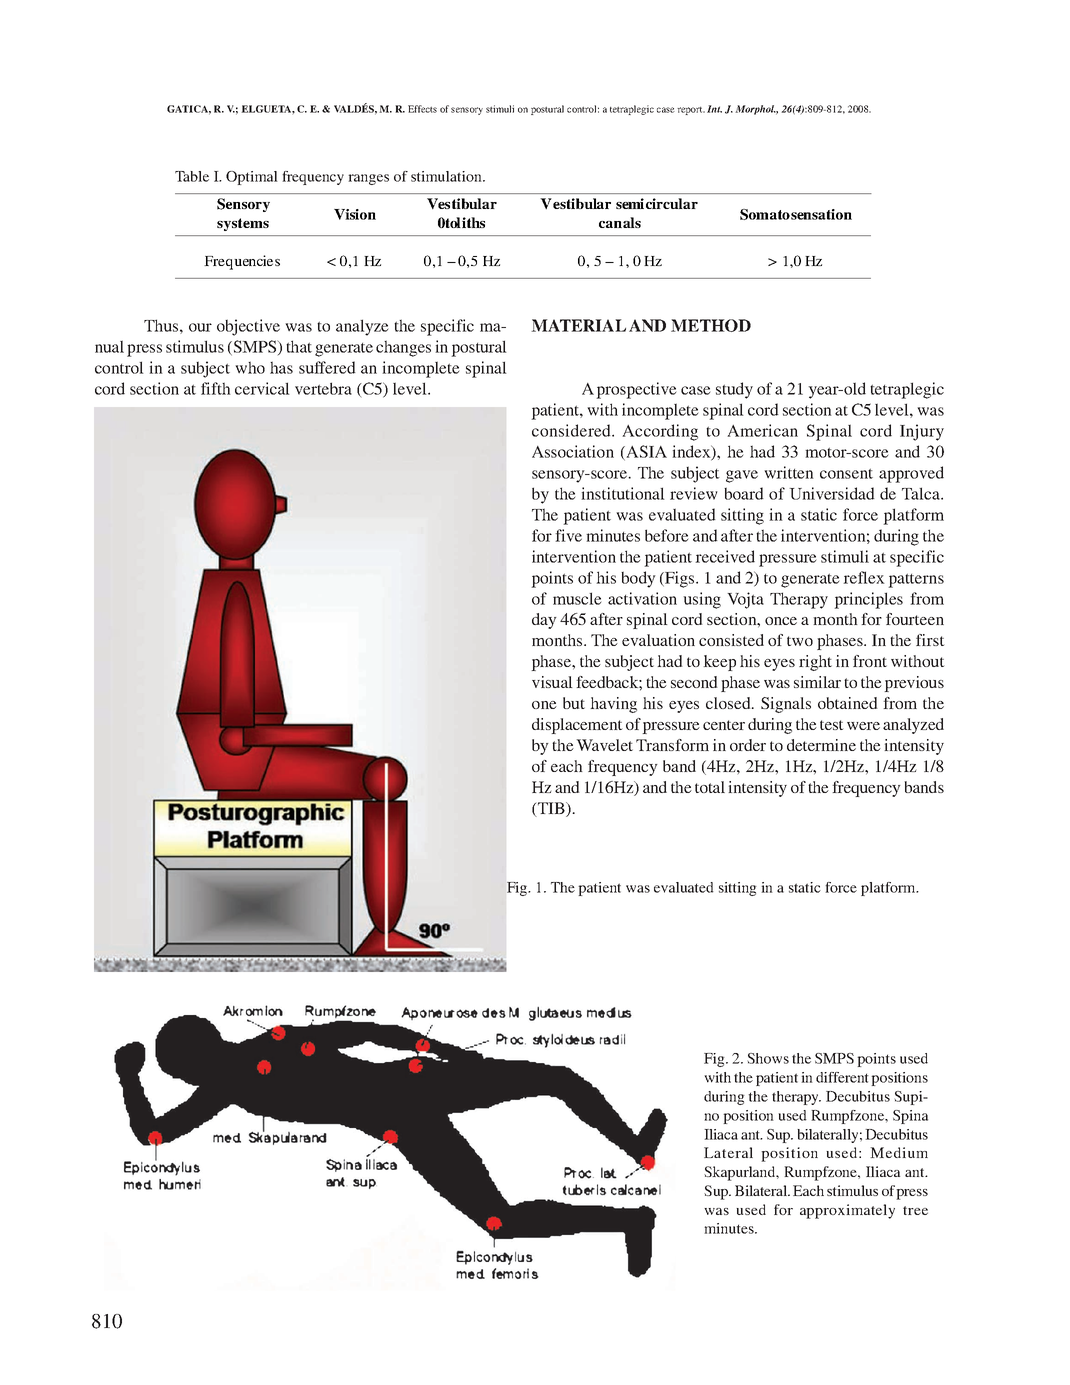 This image has height=1385, width=1070. I want to click on determine, so click(821, 745).
